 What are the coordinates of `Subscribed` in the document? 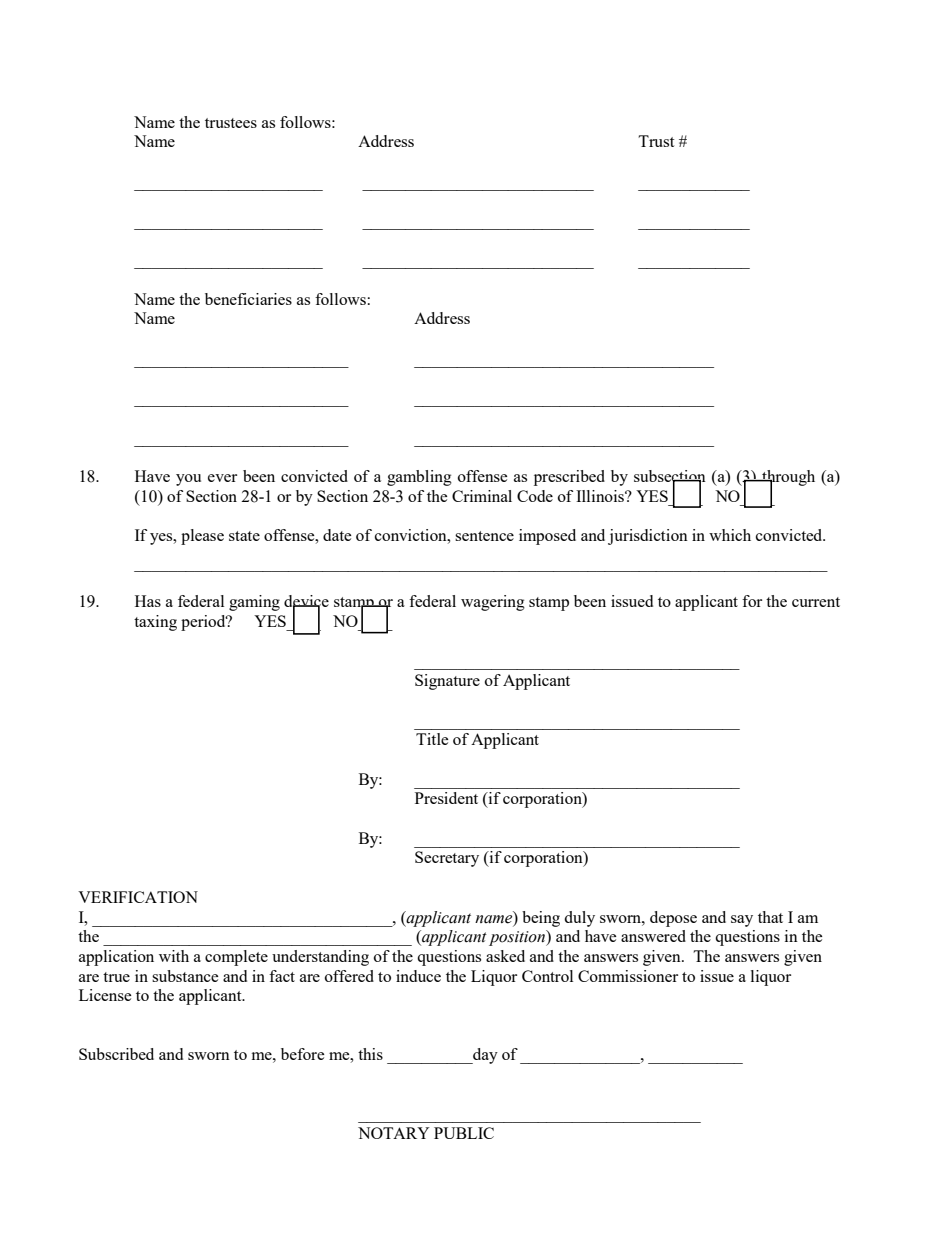 It's located at (116, 1054).
